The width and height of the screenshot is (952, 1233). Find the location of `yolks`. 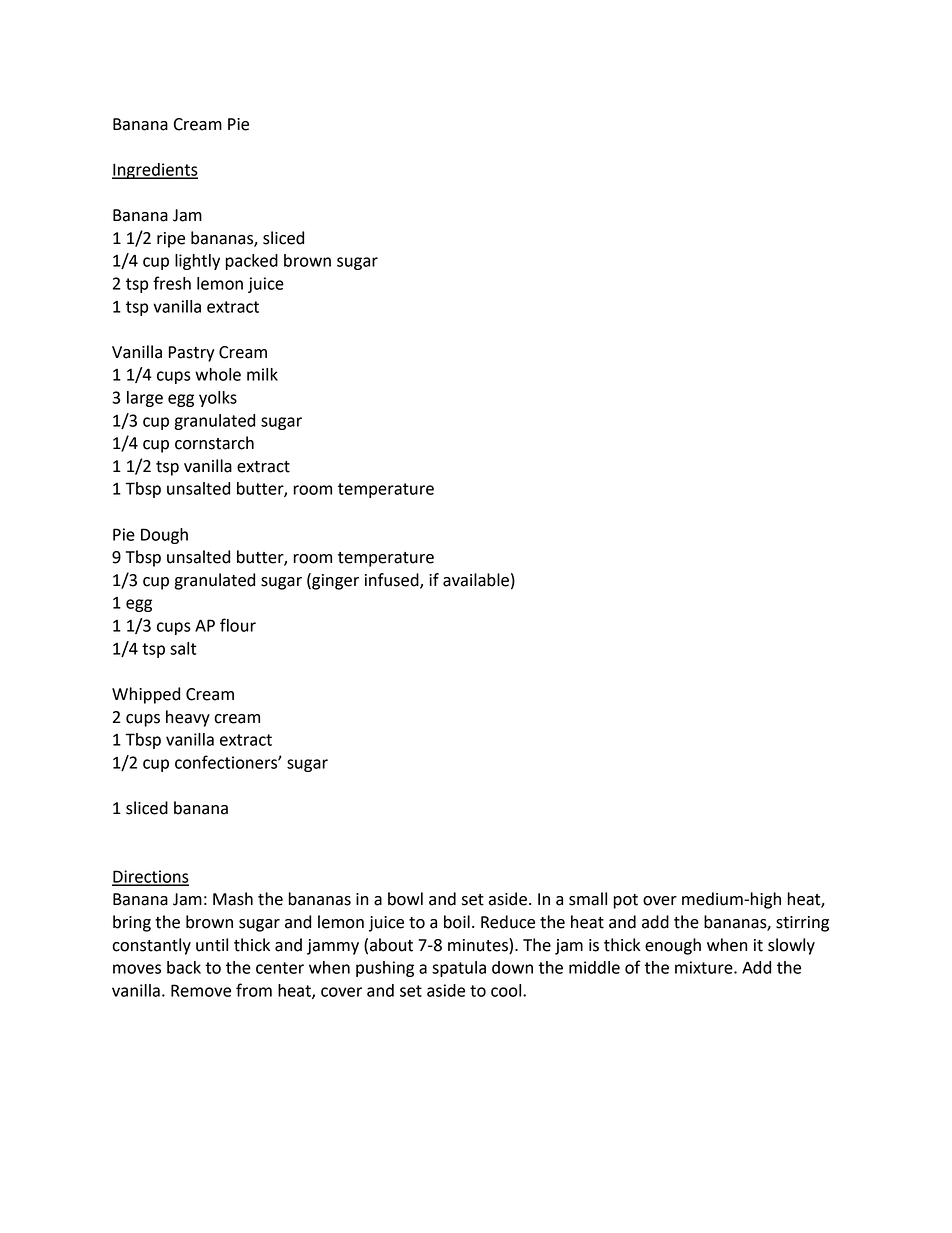

yolks is located at coordinates (218, 399).
